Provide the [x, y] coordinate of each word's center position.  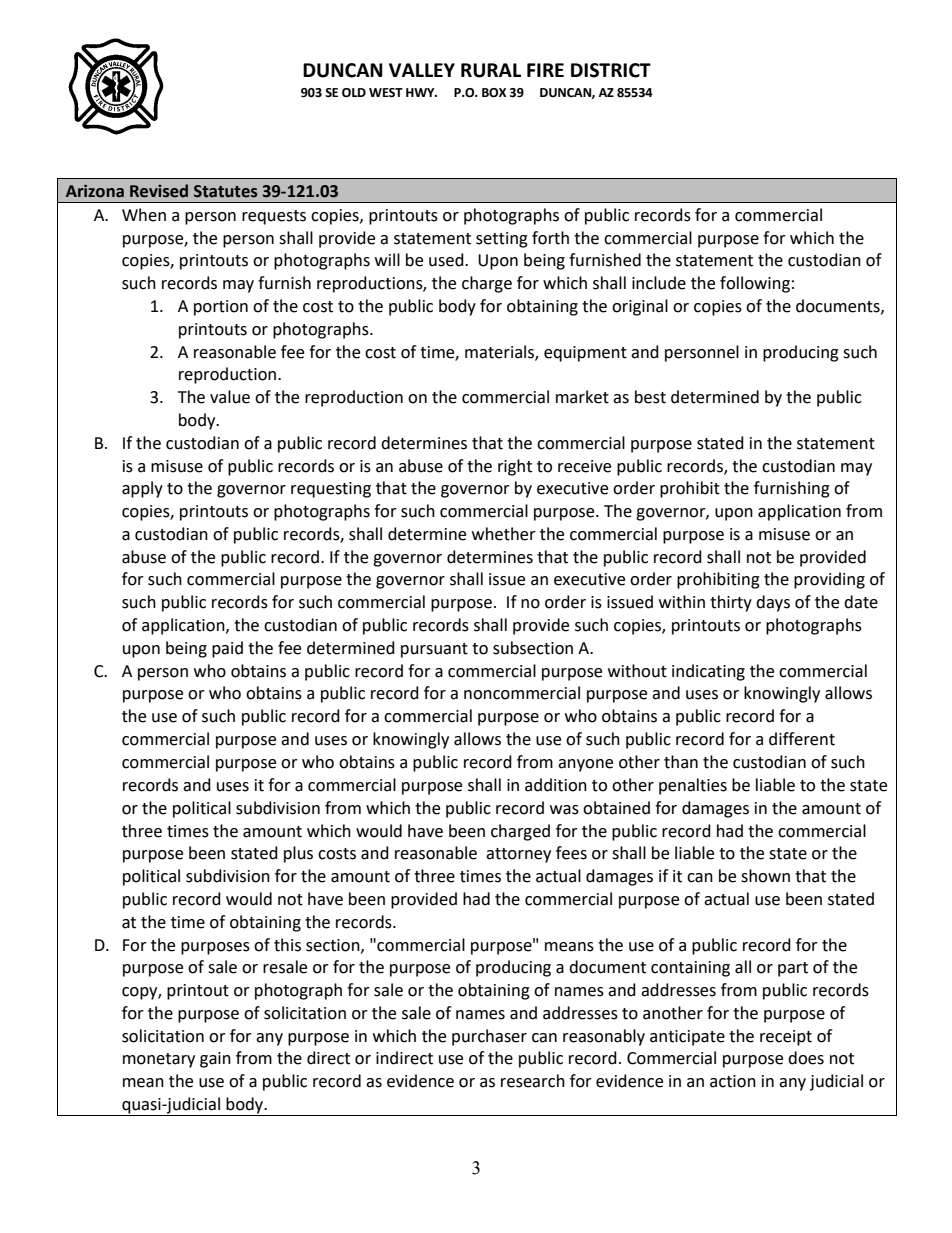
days [773, 603]
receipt [786, 1038]
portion [221, 308]
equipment [585, 354]
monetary [159, 1060]
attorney [518, 855]
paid [227, 649]
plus [298, 854]
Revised [159, 191]
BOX [494, 93]
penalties [693, 786]
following [755, 284]
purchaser [489, 1037]
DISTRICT [611, 70]
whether [504, 534]
